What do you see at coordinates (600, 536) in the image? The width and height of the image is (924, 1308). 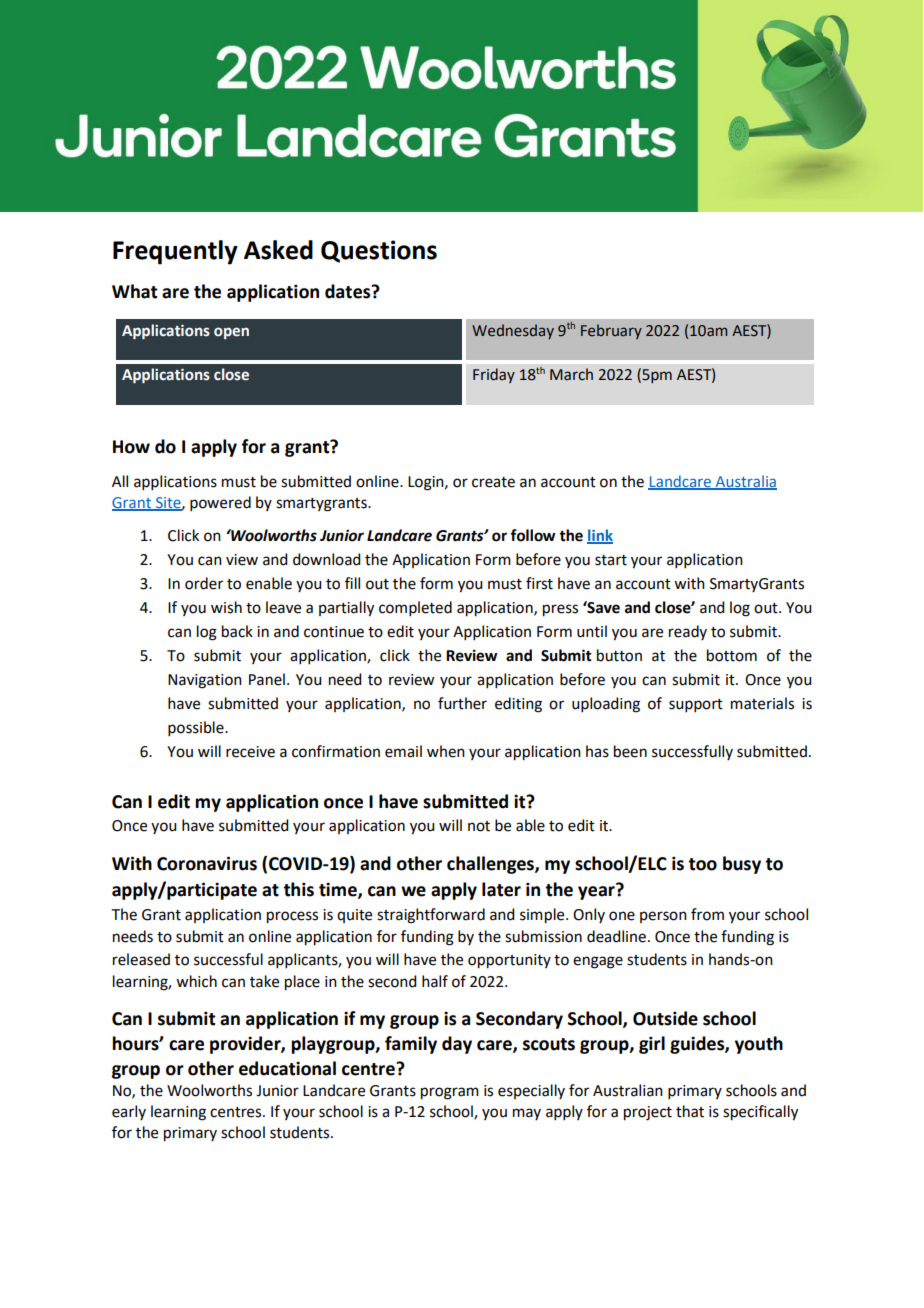 I see `link` at bounding box center [600, 536].
